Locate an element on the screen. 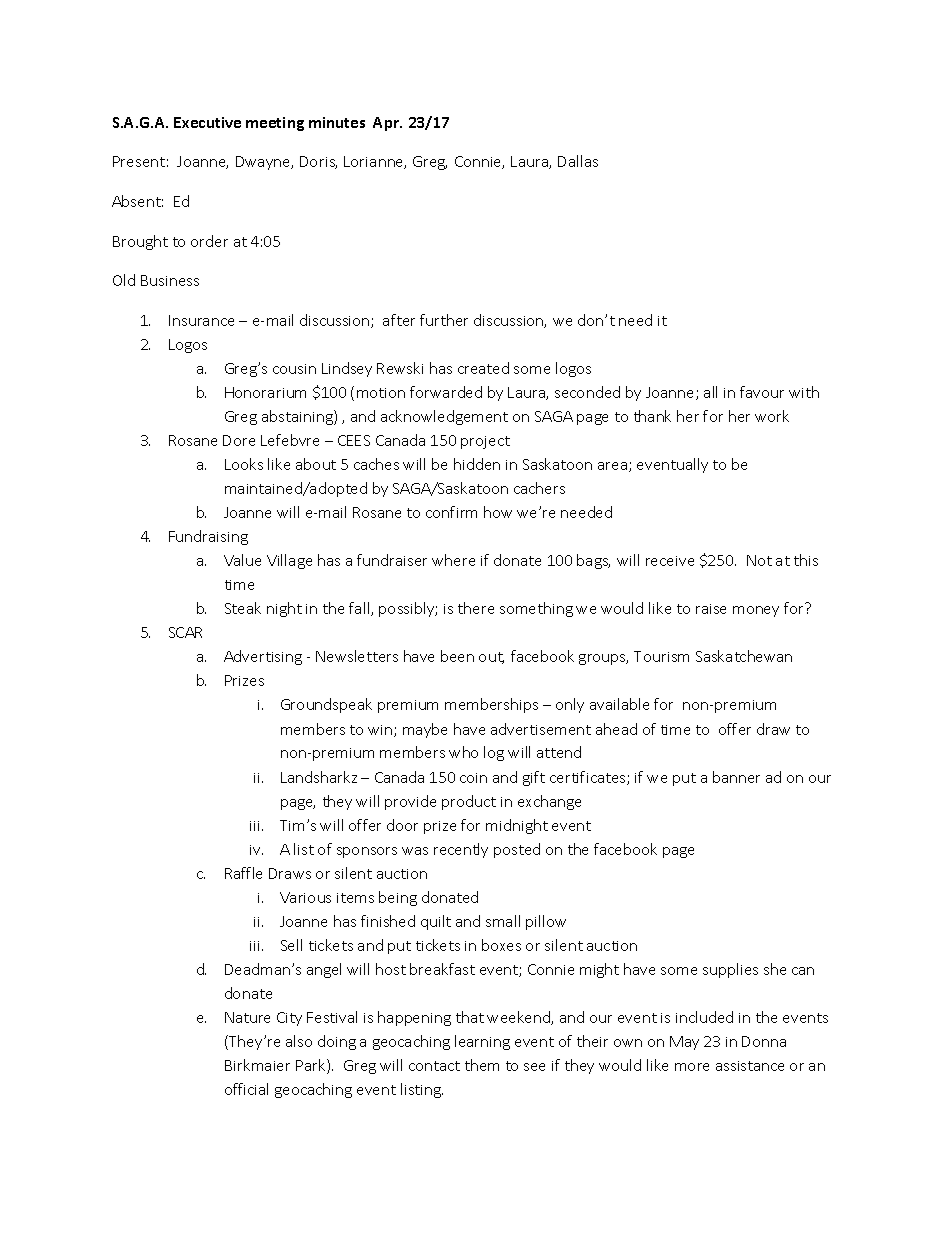  Executive is located at coordinates (207, 122).
